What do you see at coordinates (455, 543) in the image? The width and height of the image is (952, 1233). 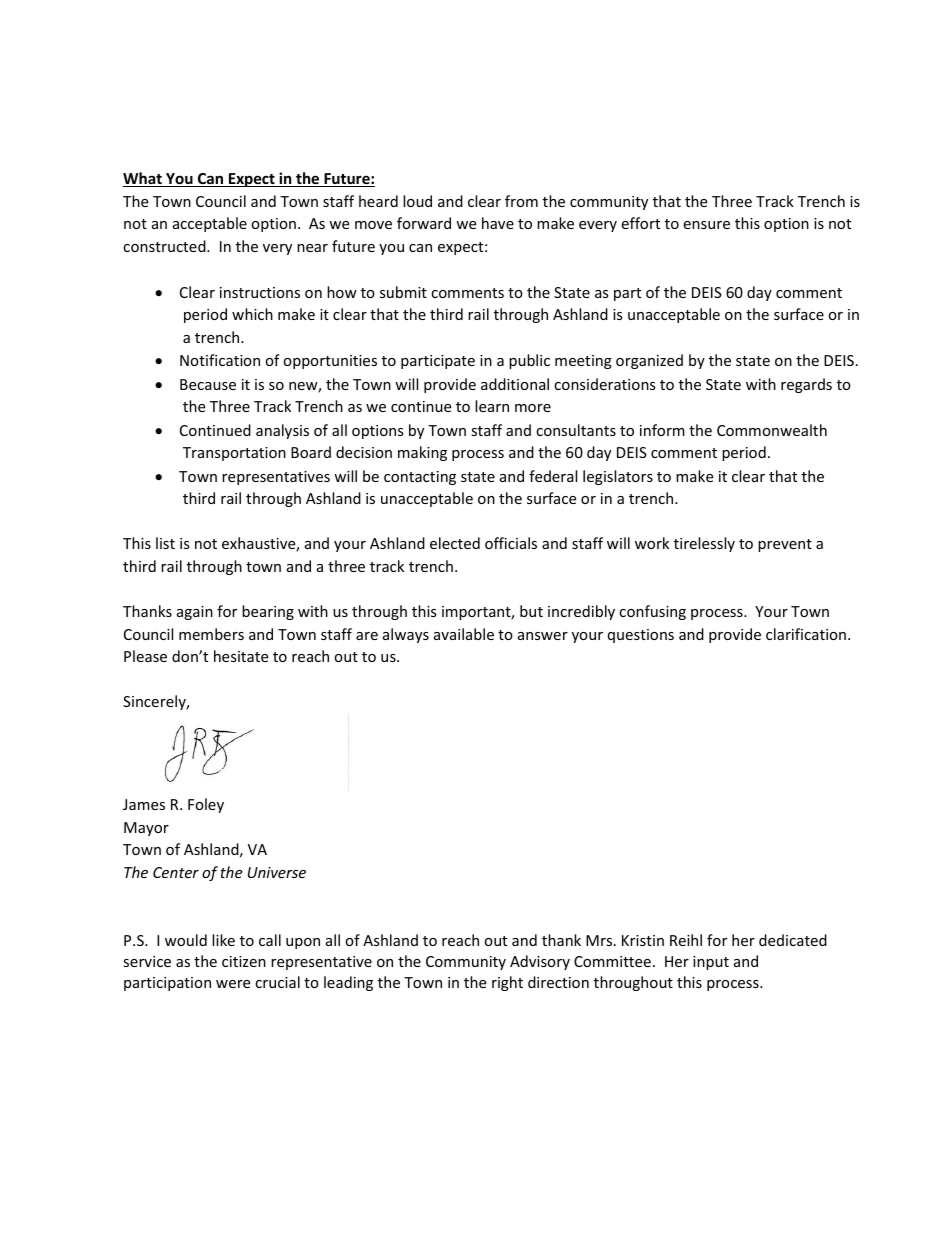 I see `elected` at bounding box center [455, 543].
